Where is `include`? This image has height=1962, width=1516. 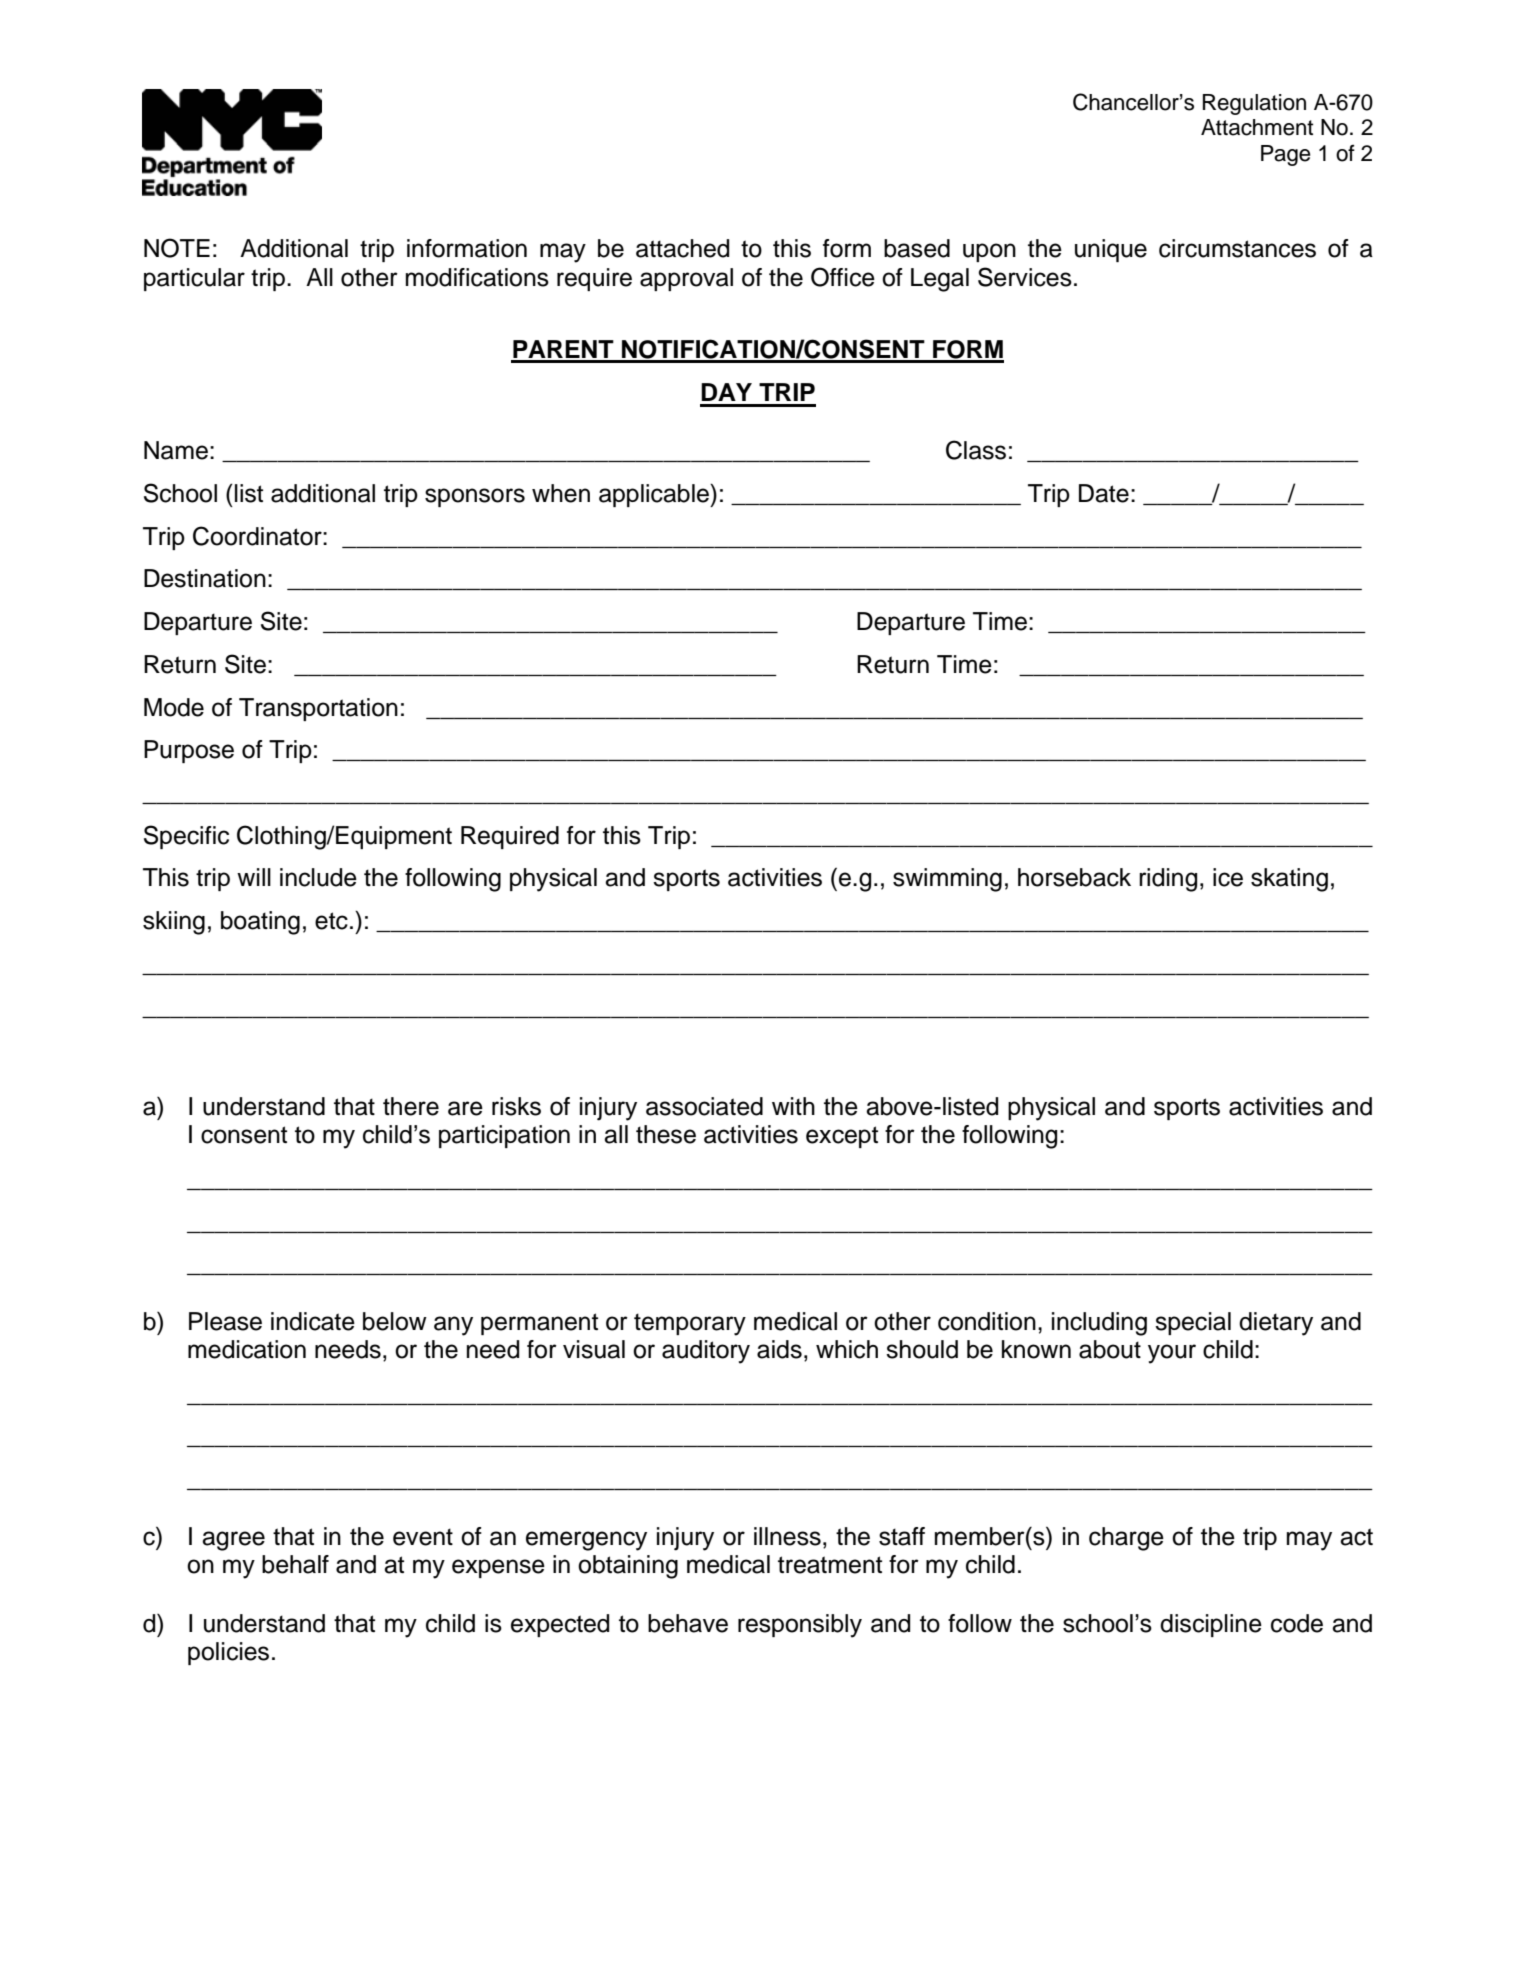
include is located at coordinates (318, 877).
